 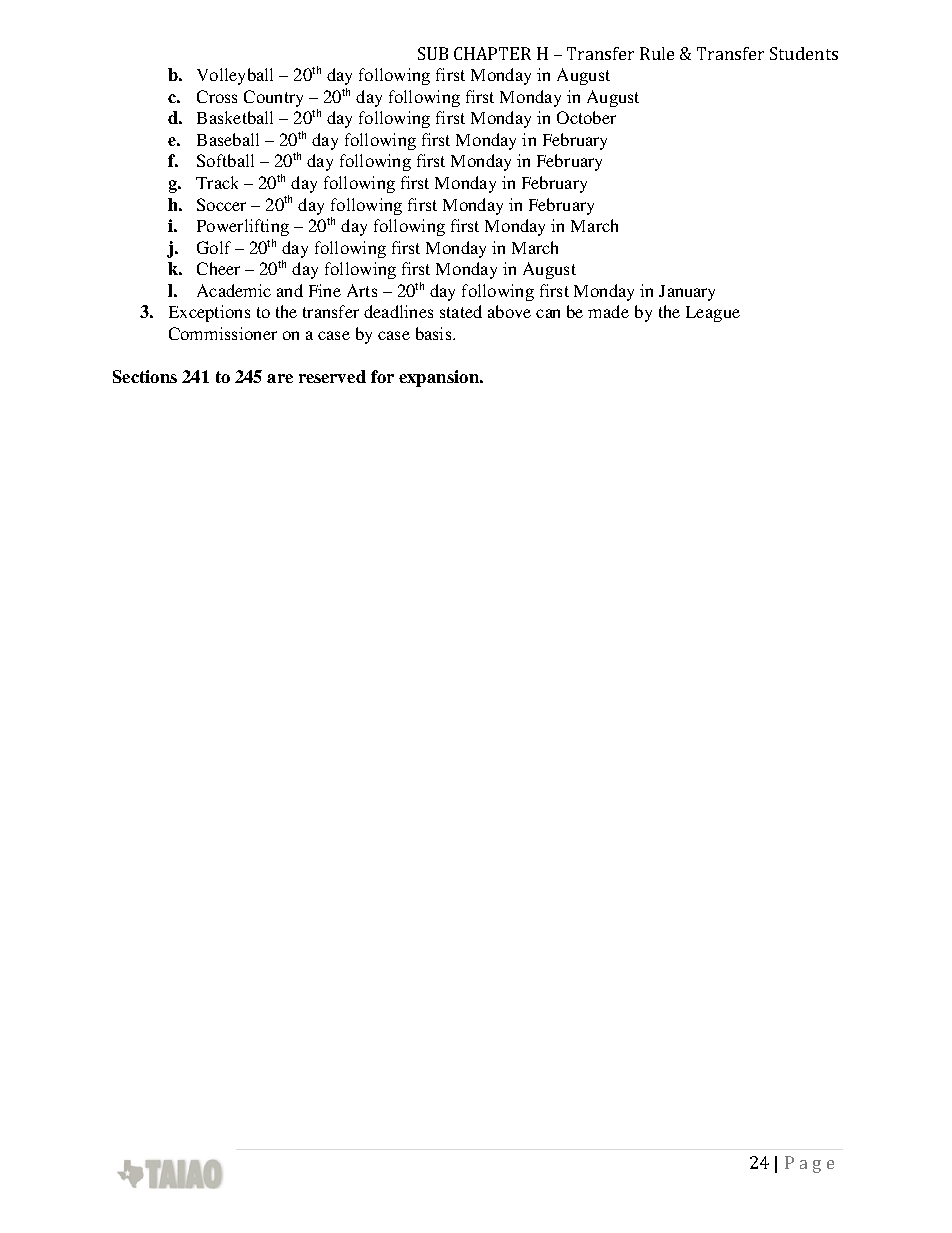 What do you see at coordinates (221, 204) in the screenshot?
I see `Soccer` at bounding box center [221, 204].
